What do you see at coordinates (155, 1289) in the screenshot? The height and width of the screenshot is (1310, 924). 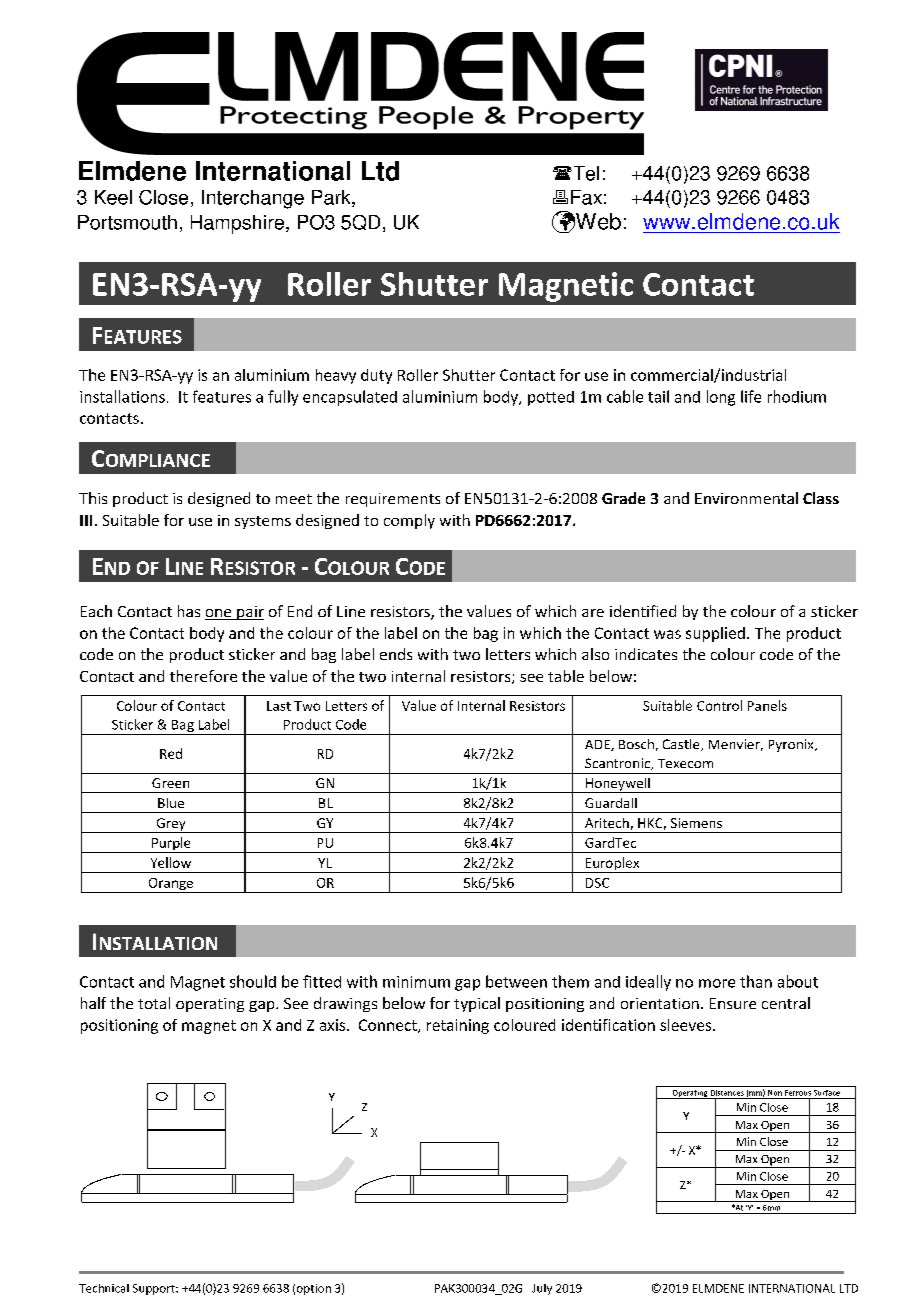 I see `Support` at bounding box center [155, 1289].
